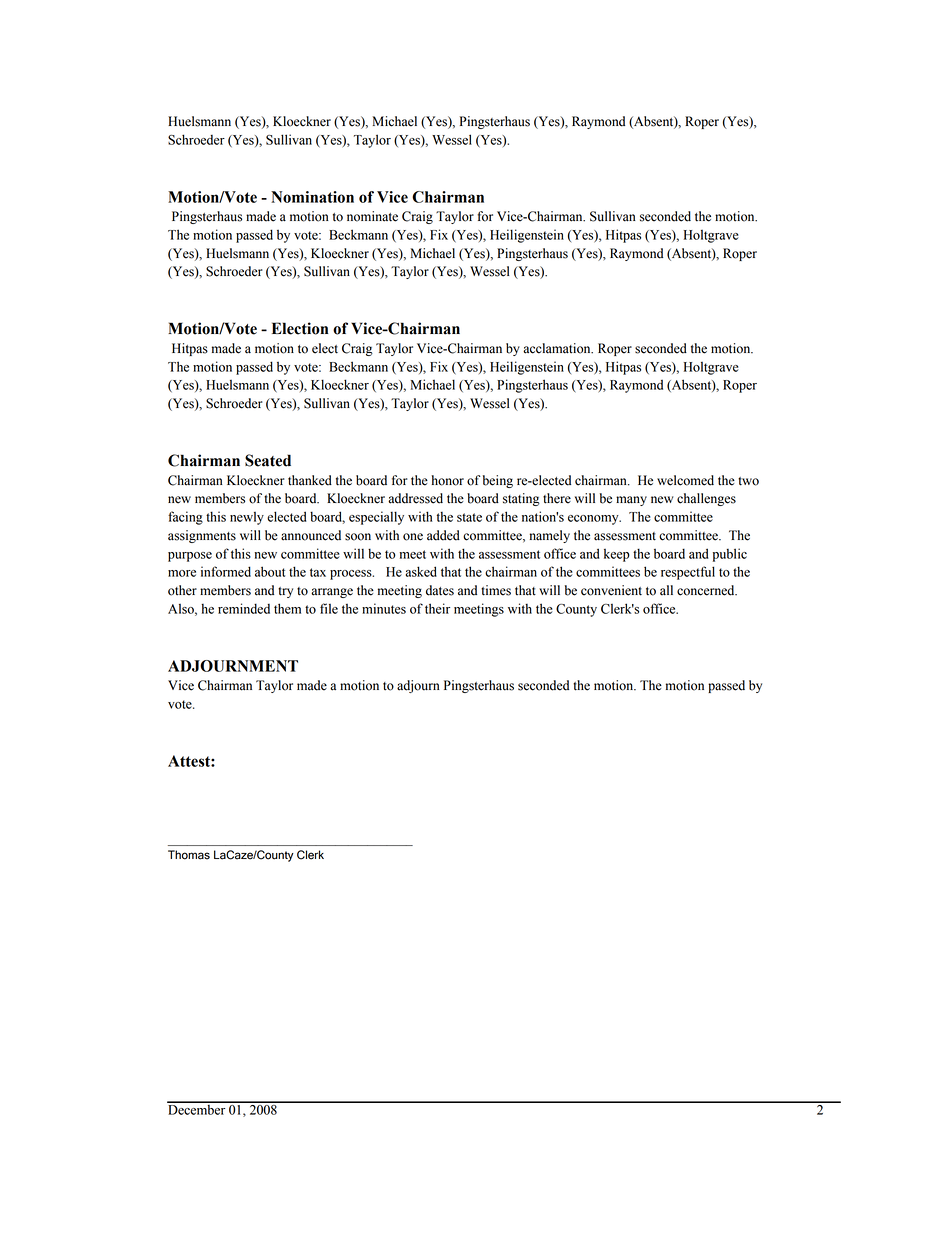 The image size is (952, 1233). Describe the element at coordinates (384, 608) in the screenshot. I see `minutes` at that location.
